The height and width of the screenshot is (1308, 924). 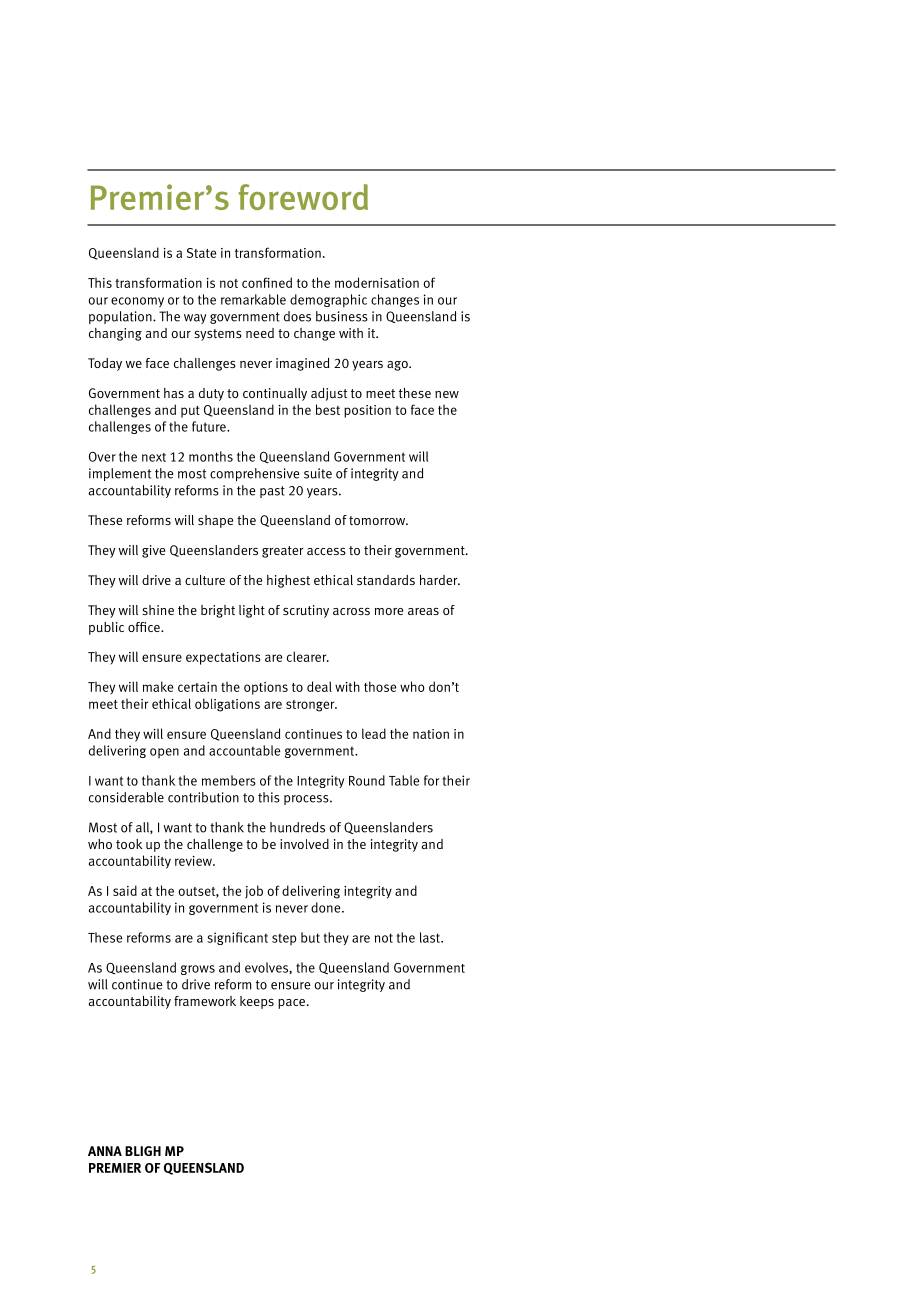 I want to click on foreword, so click(x=303, y=197).
